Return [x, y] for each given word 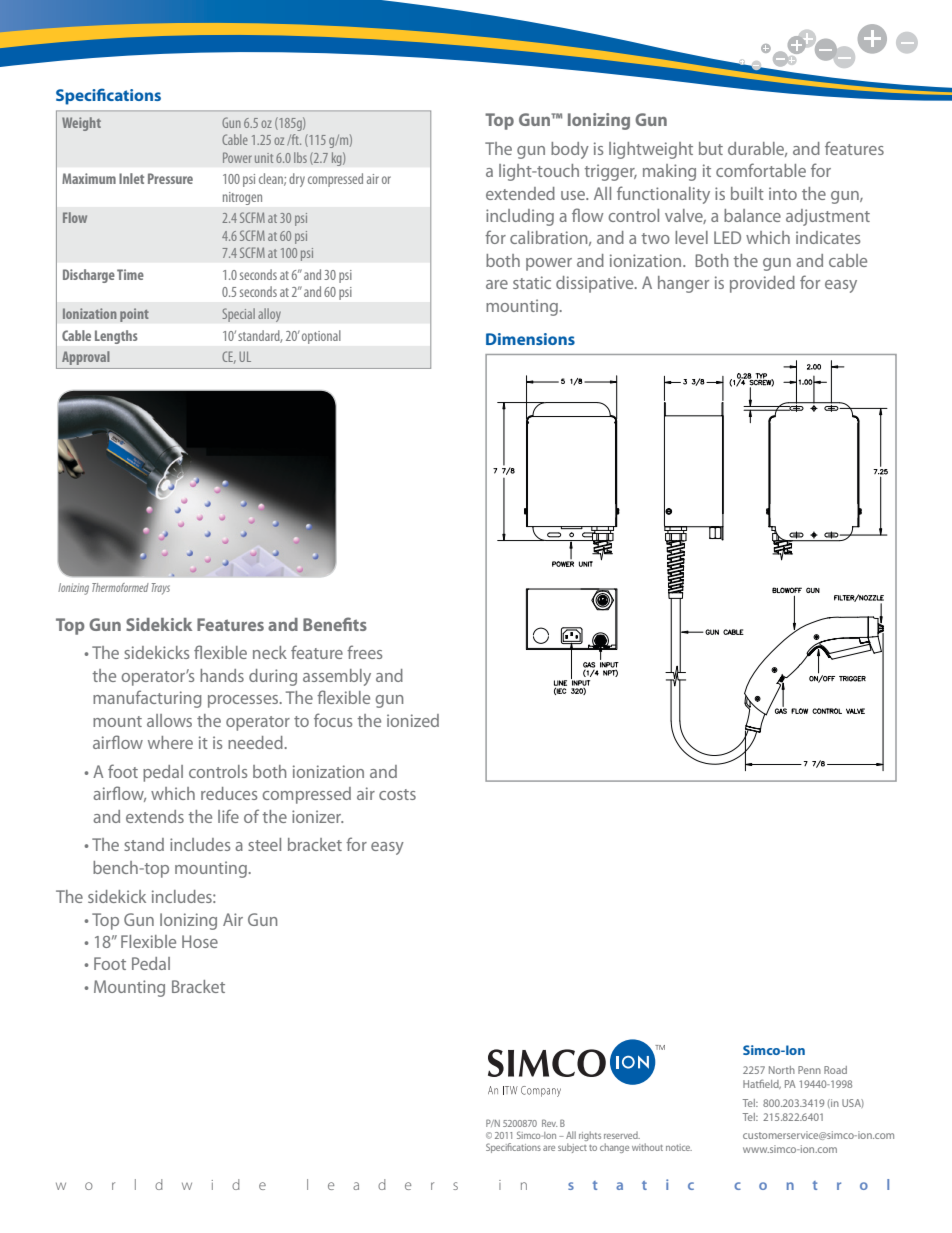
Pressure [170, 178]
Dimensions [530, 339]
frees [364, 652]
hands [222, 675]
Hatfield [762, 1084]
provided [762, 284]
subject [573, 1146]
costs [397, 794]
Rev [549, 1123]
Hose [200, 941]
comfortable [761, 170]
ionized [413, 720]
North [782, 1070]
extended [520, 193]
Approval [86, 358]
